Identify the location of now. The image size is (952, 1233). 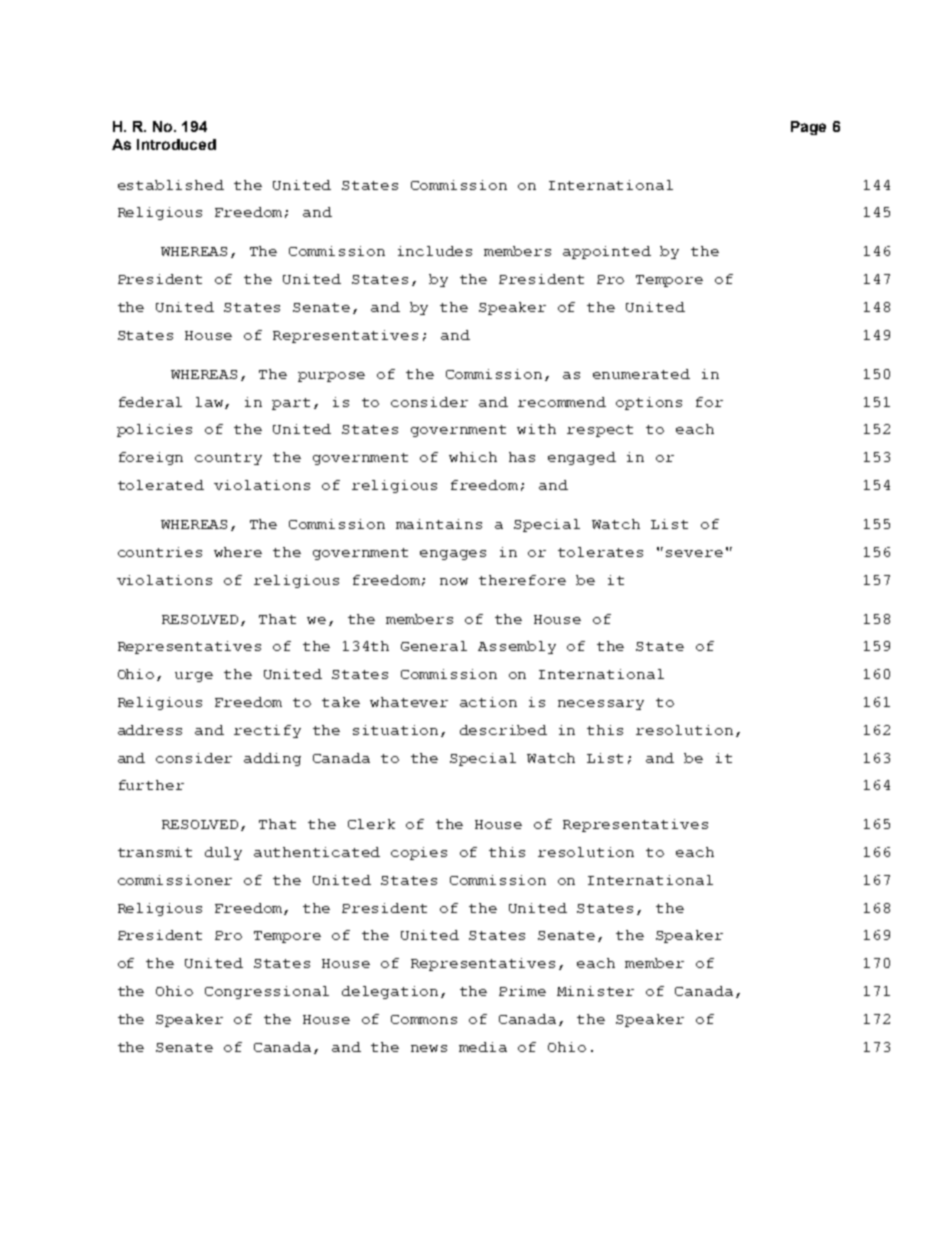
(454, 581).
